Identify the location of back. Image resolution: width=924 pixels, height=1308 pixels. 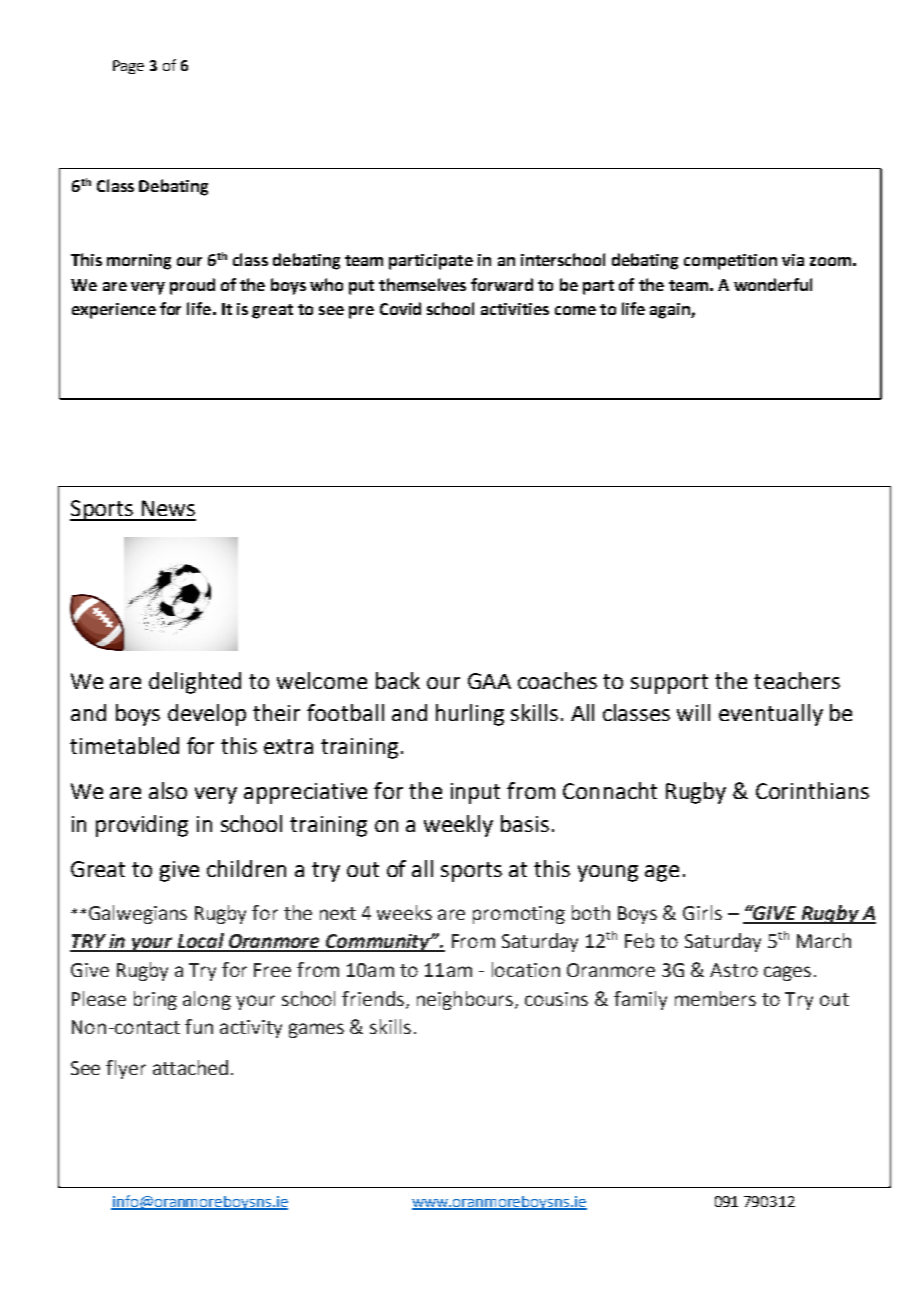
(398, 680).
